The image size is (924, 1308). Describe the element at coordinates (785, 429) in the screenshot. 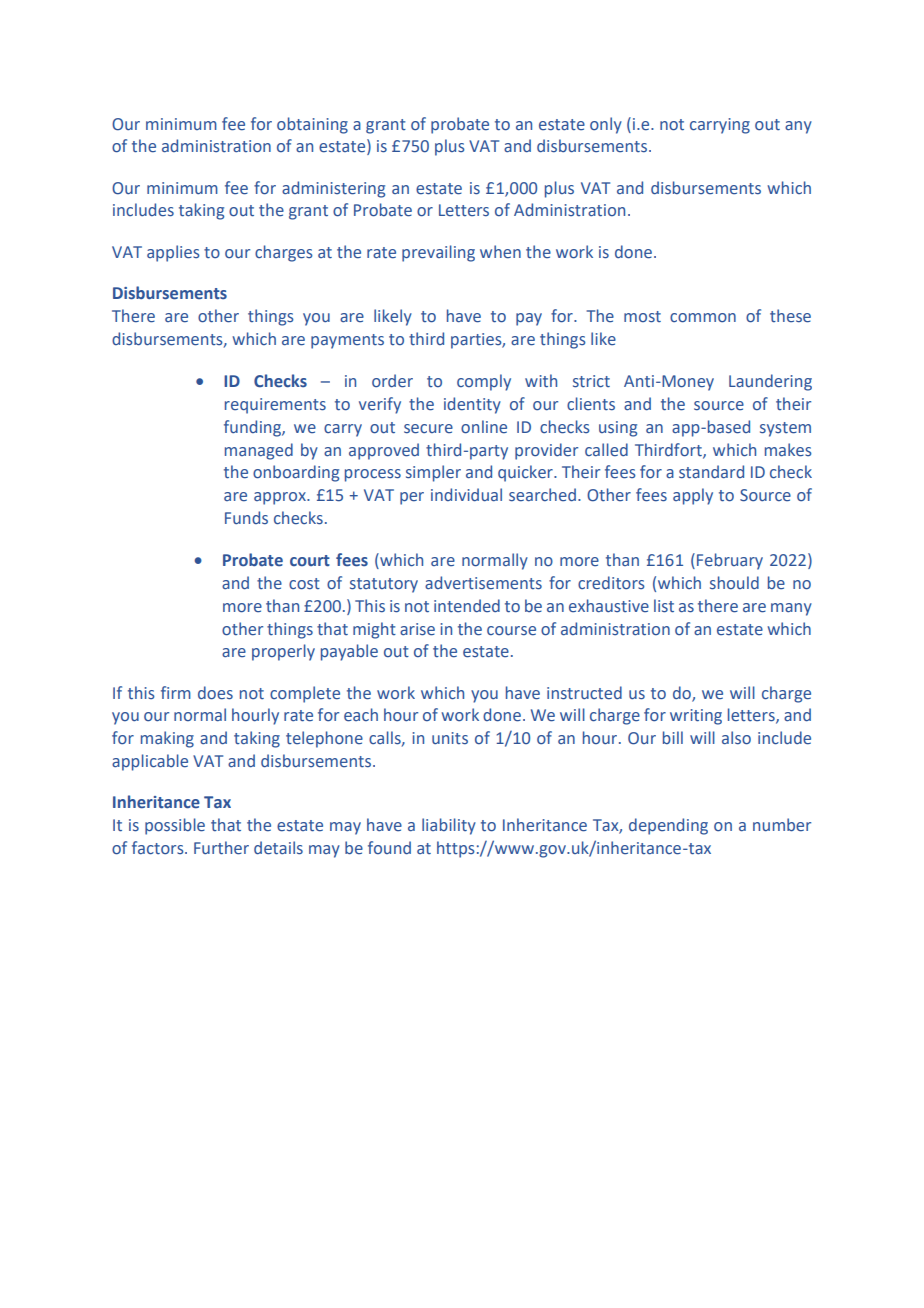

I see `system` at that location.
